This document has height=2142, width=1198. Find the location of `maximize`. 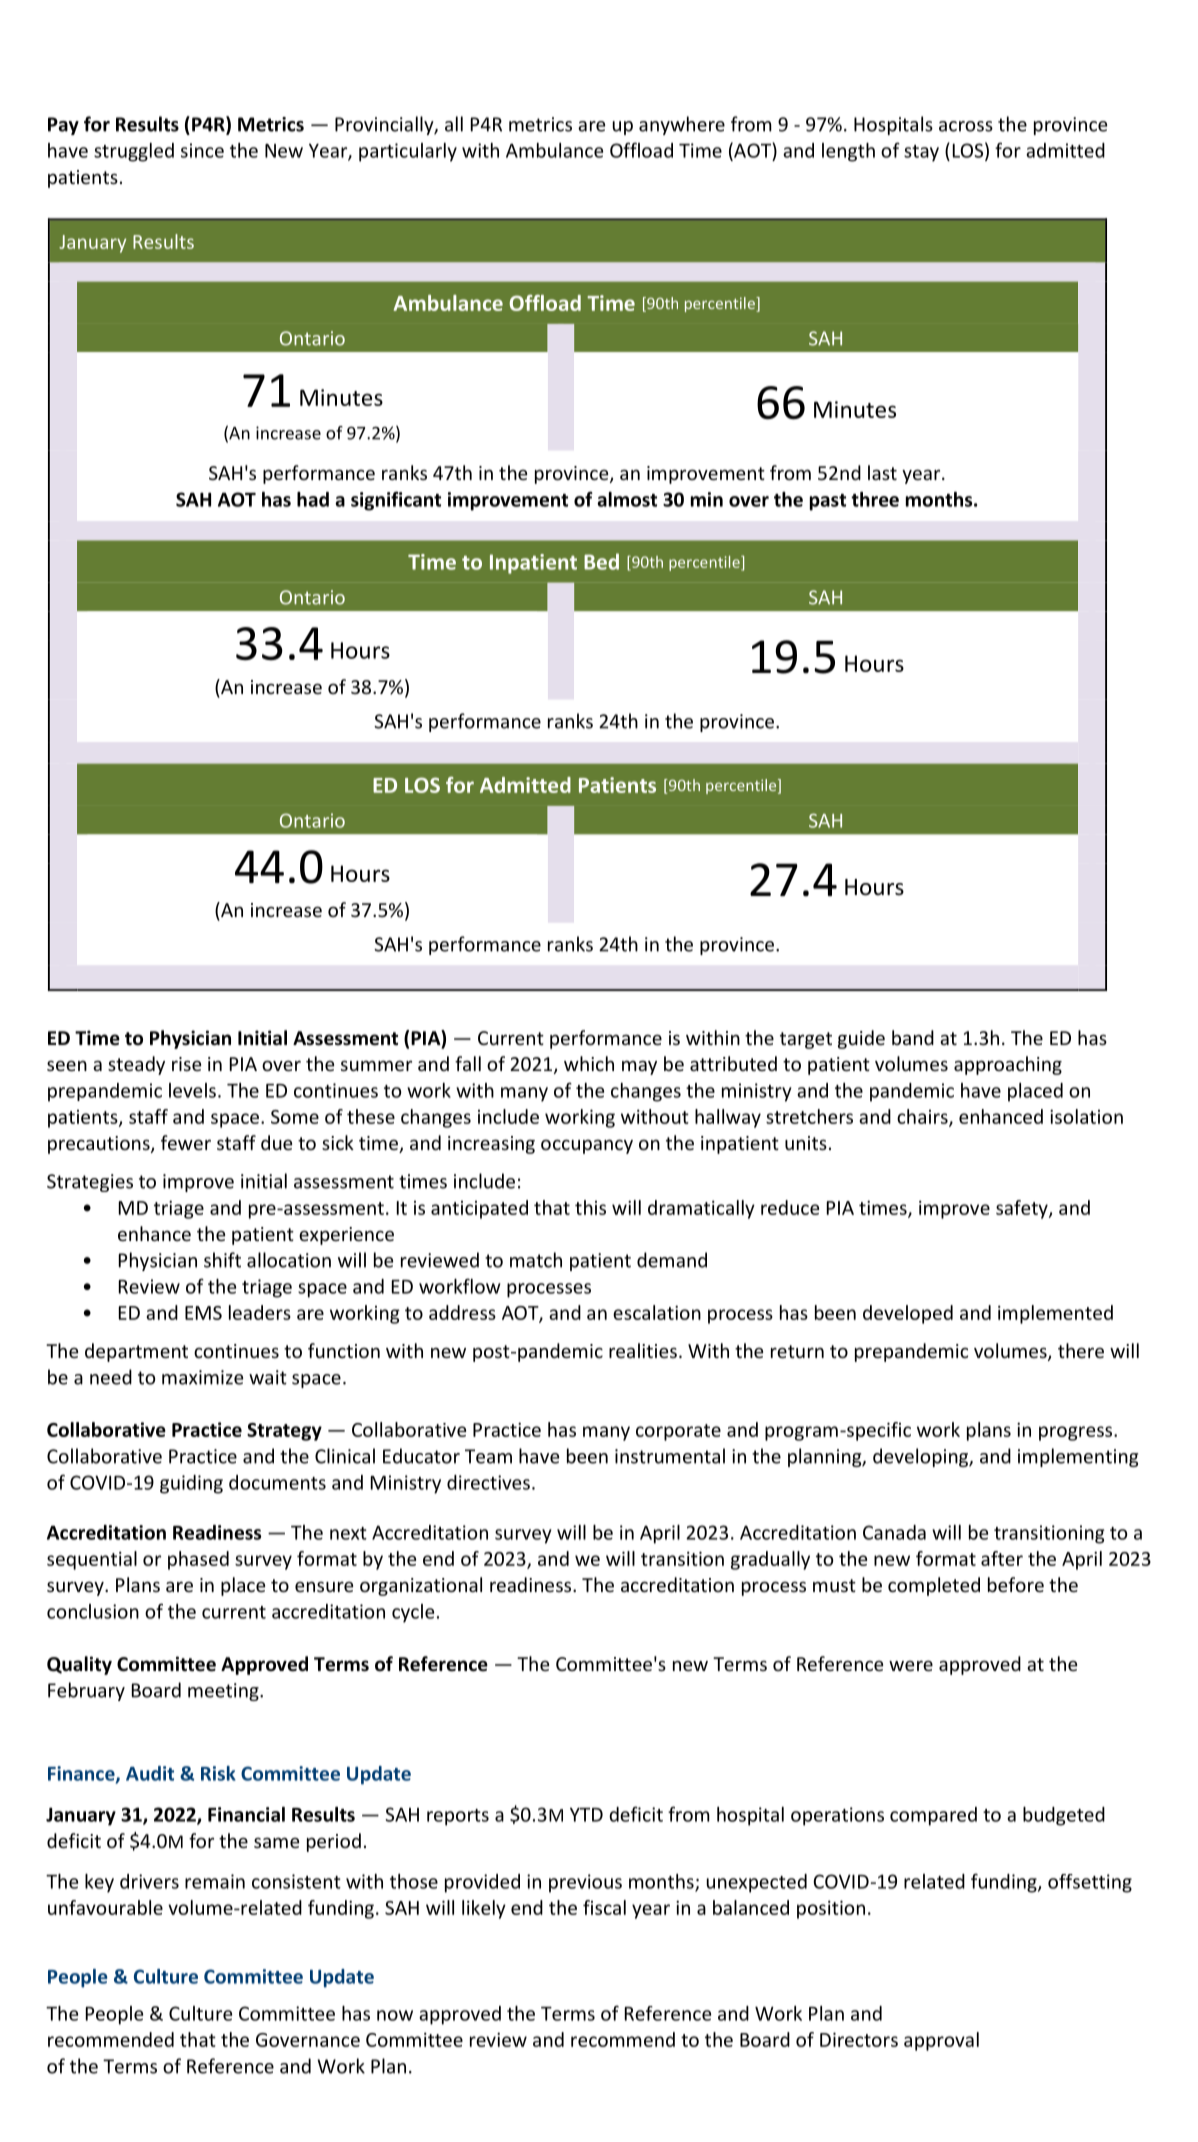

maximize is located at coordinates (203, 1377).
